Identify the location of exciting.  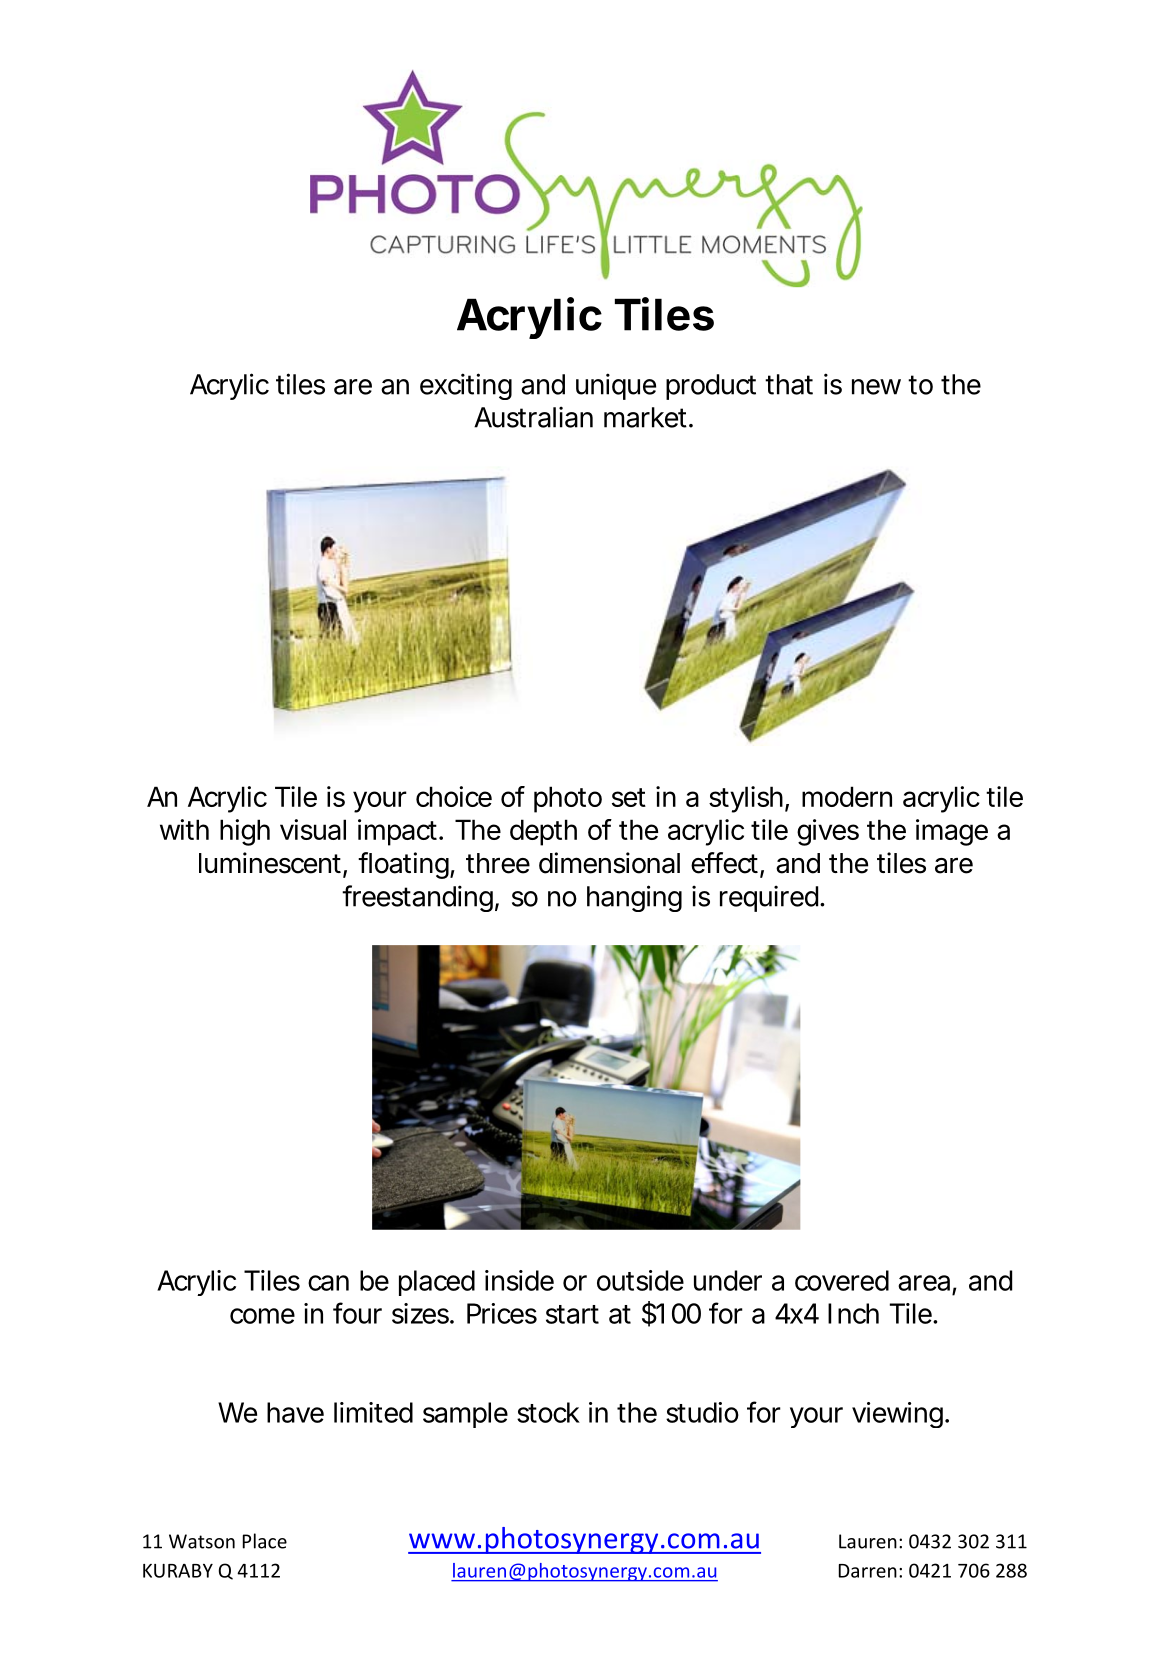
(466, 386).
